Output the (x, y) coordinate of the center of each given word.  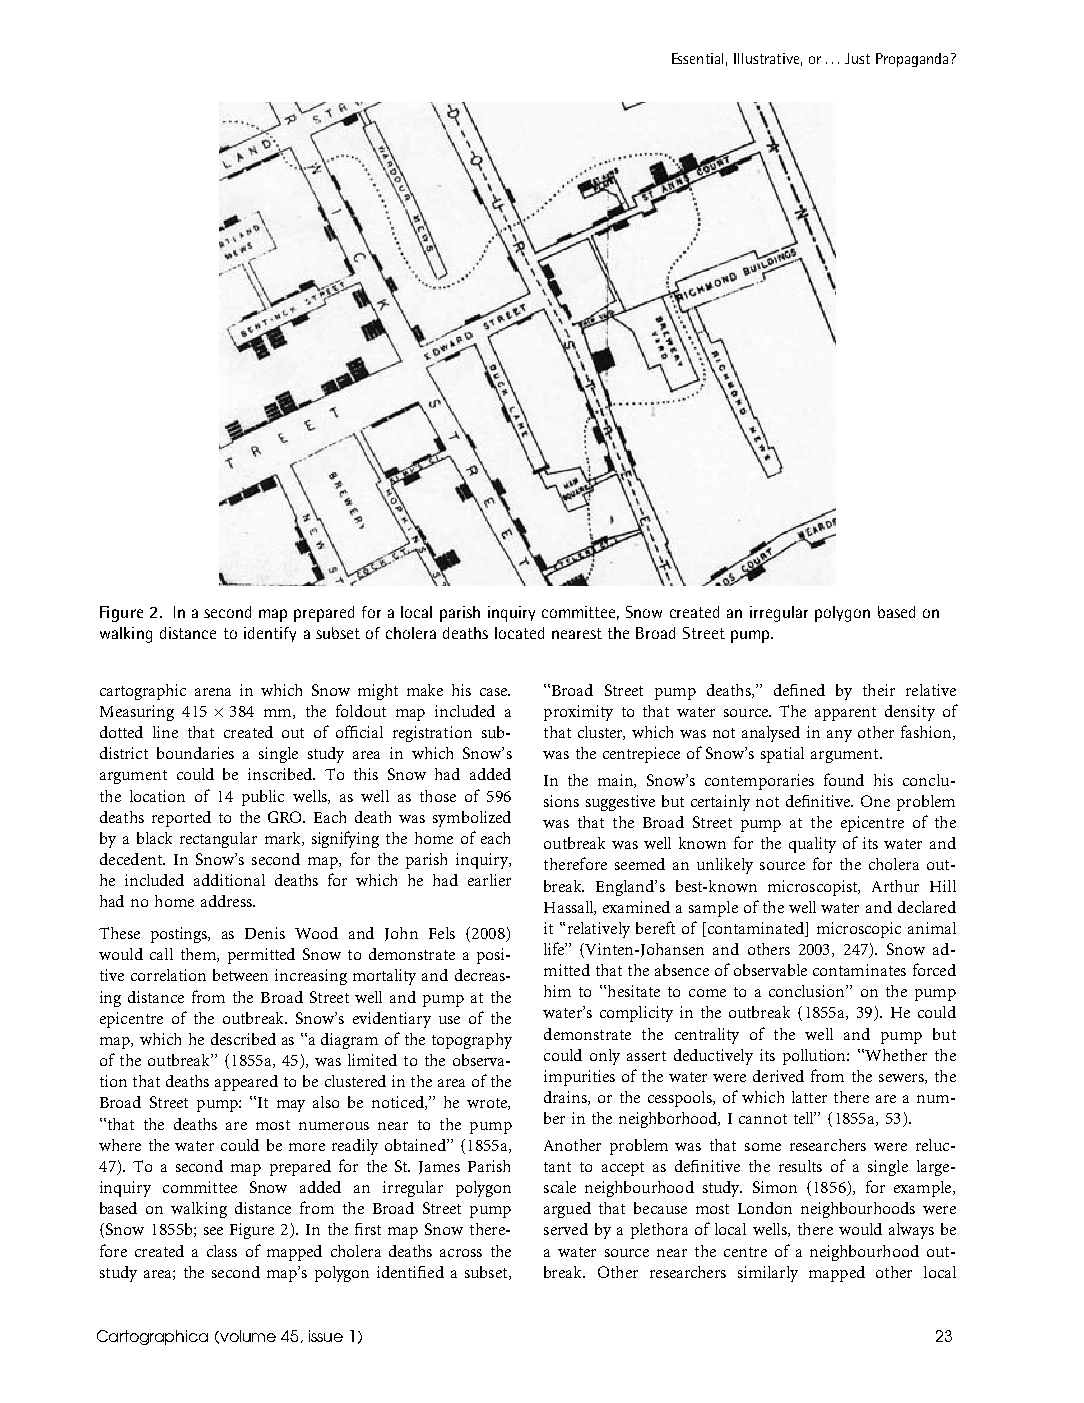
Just (857, 58)
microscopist (814, 888)
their (879, 690)
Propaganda (912, 60)
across (461, 1253)
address (227, 901)
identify (270, 634)
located (519, 633)
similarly (768, 1274)
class (222, 1251)
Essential (697, 58)
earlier (489, 880)
